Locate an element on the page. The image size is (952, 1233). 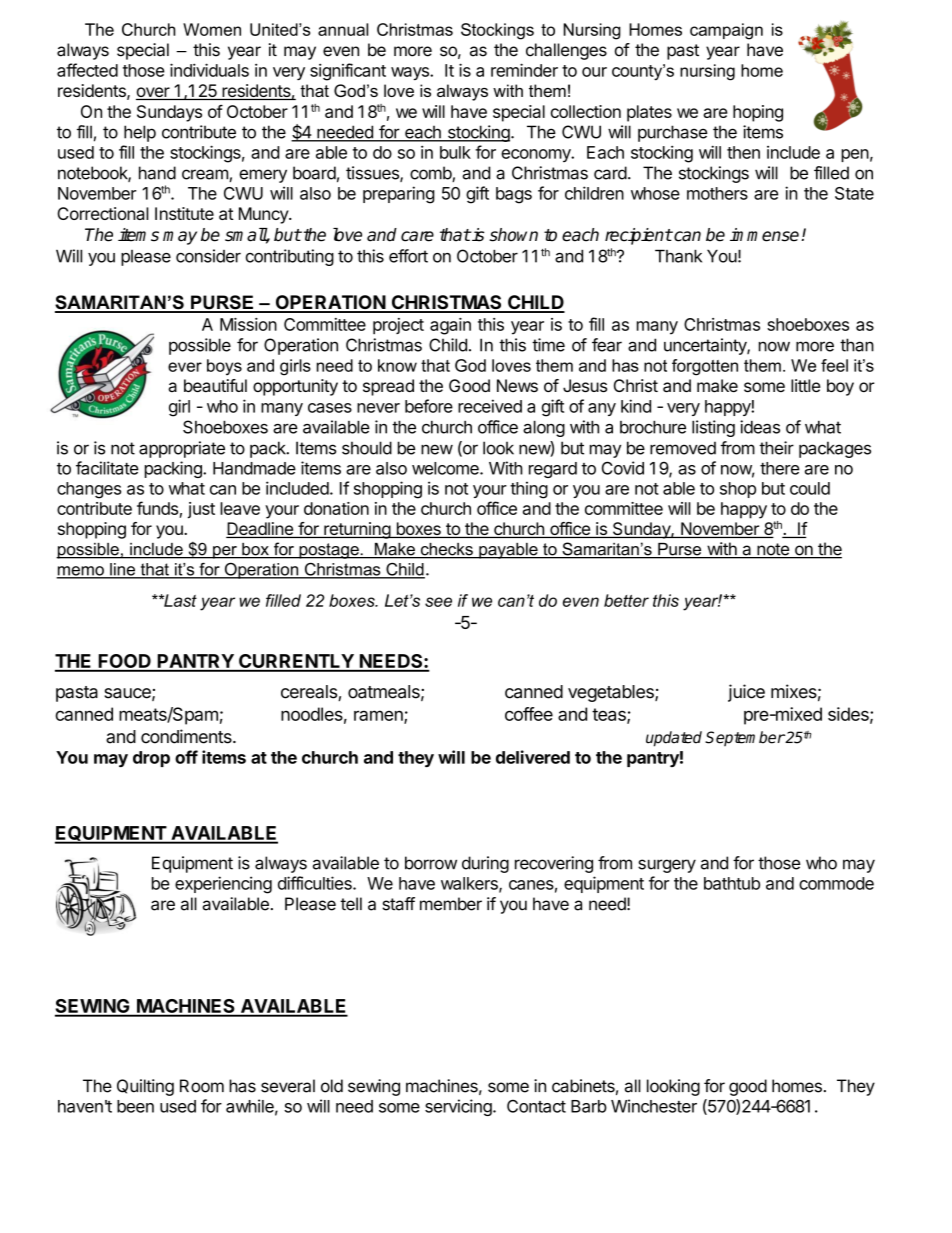
ideas is located at coordinates (760, 427).
